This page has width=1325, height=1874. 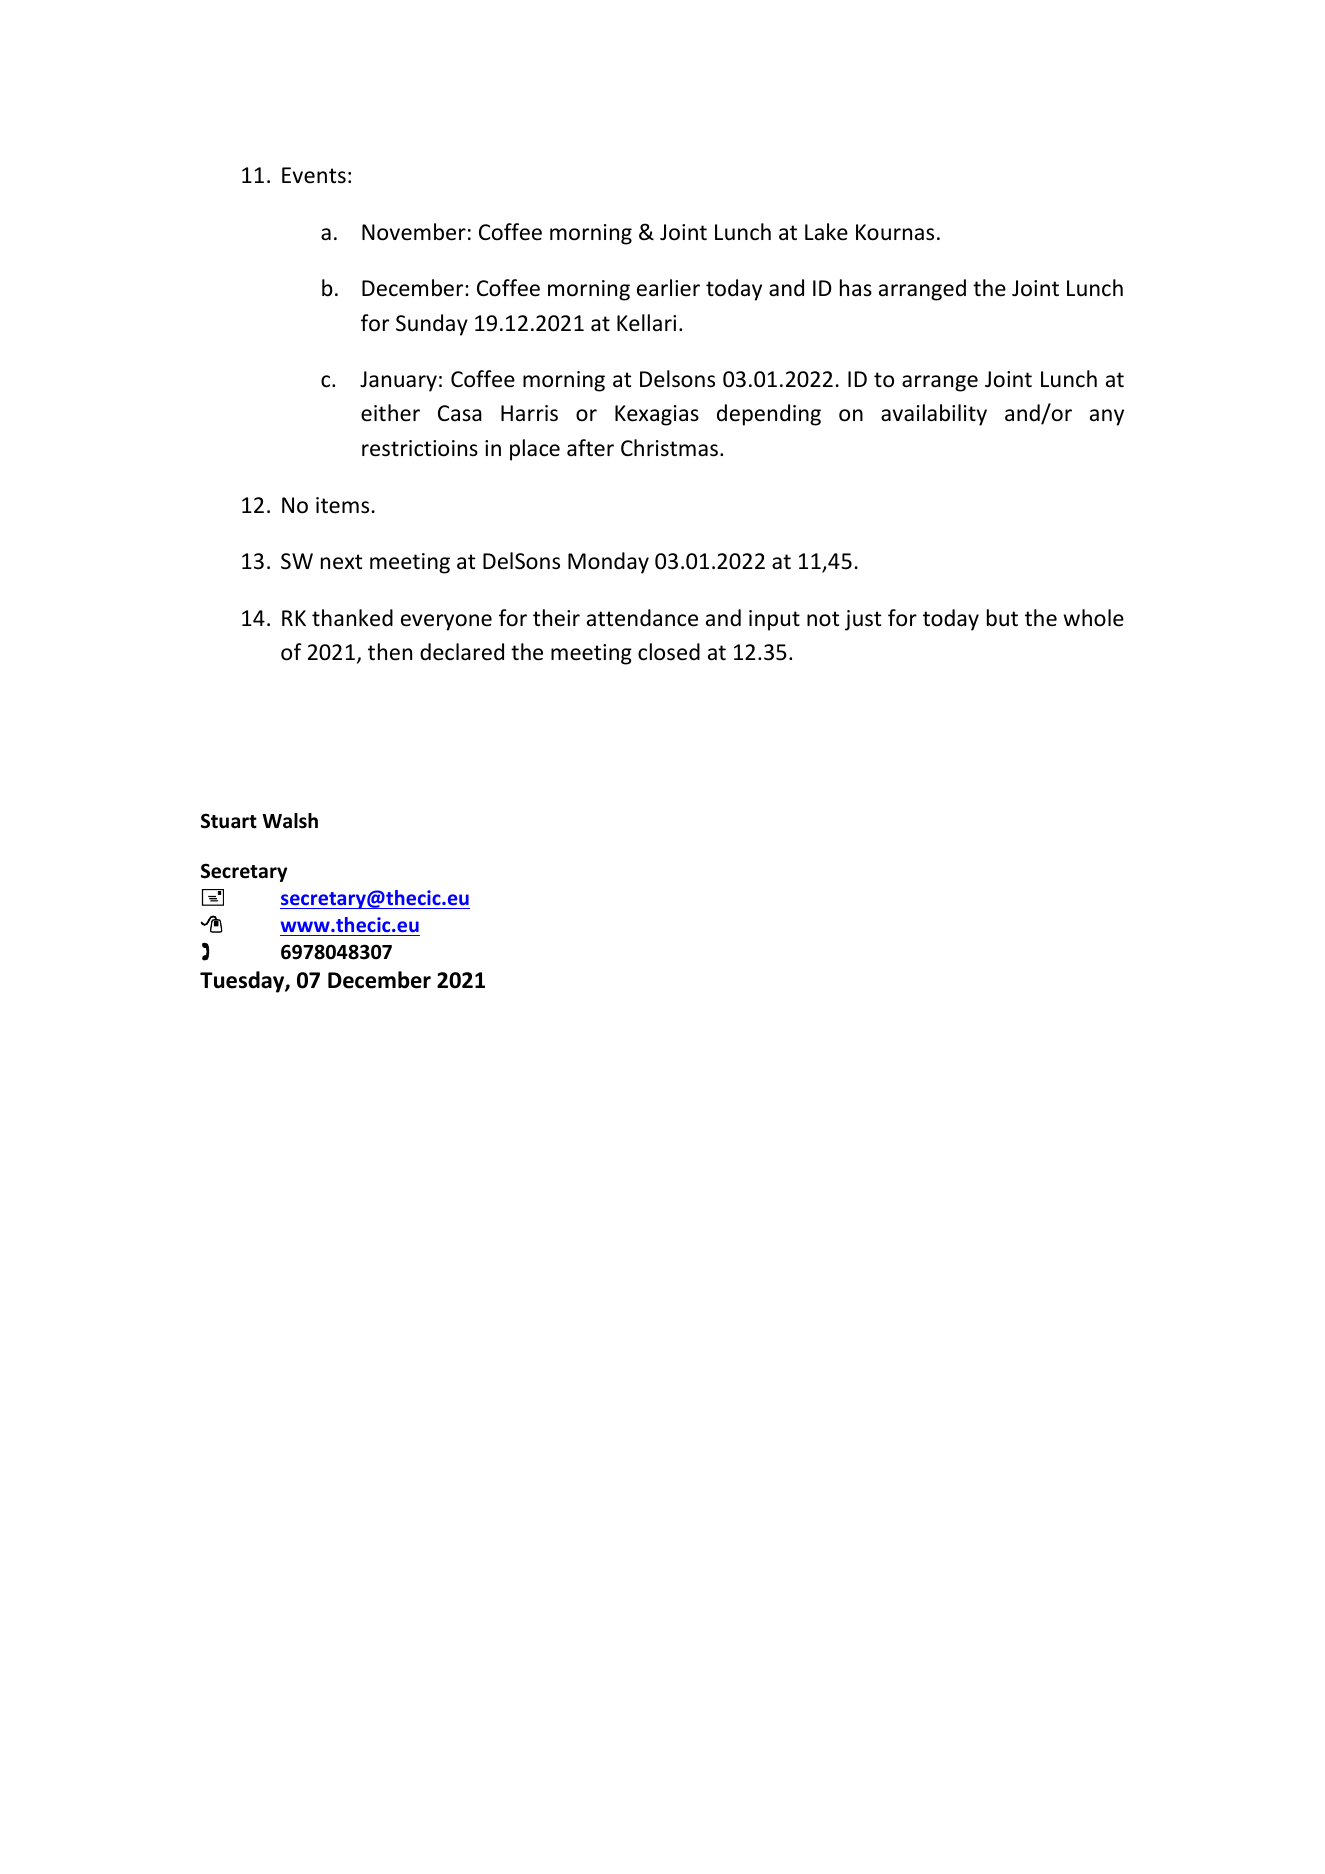 What do you see at coordinates (1002, 618) in the page?
I see `but` at bounding box center [1002, 618].
